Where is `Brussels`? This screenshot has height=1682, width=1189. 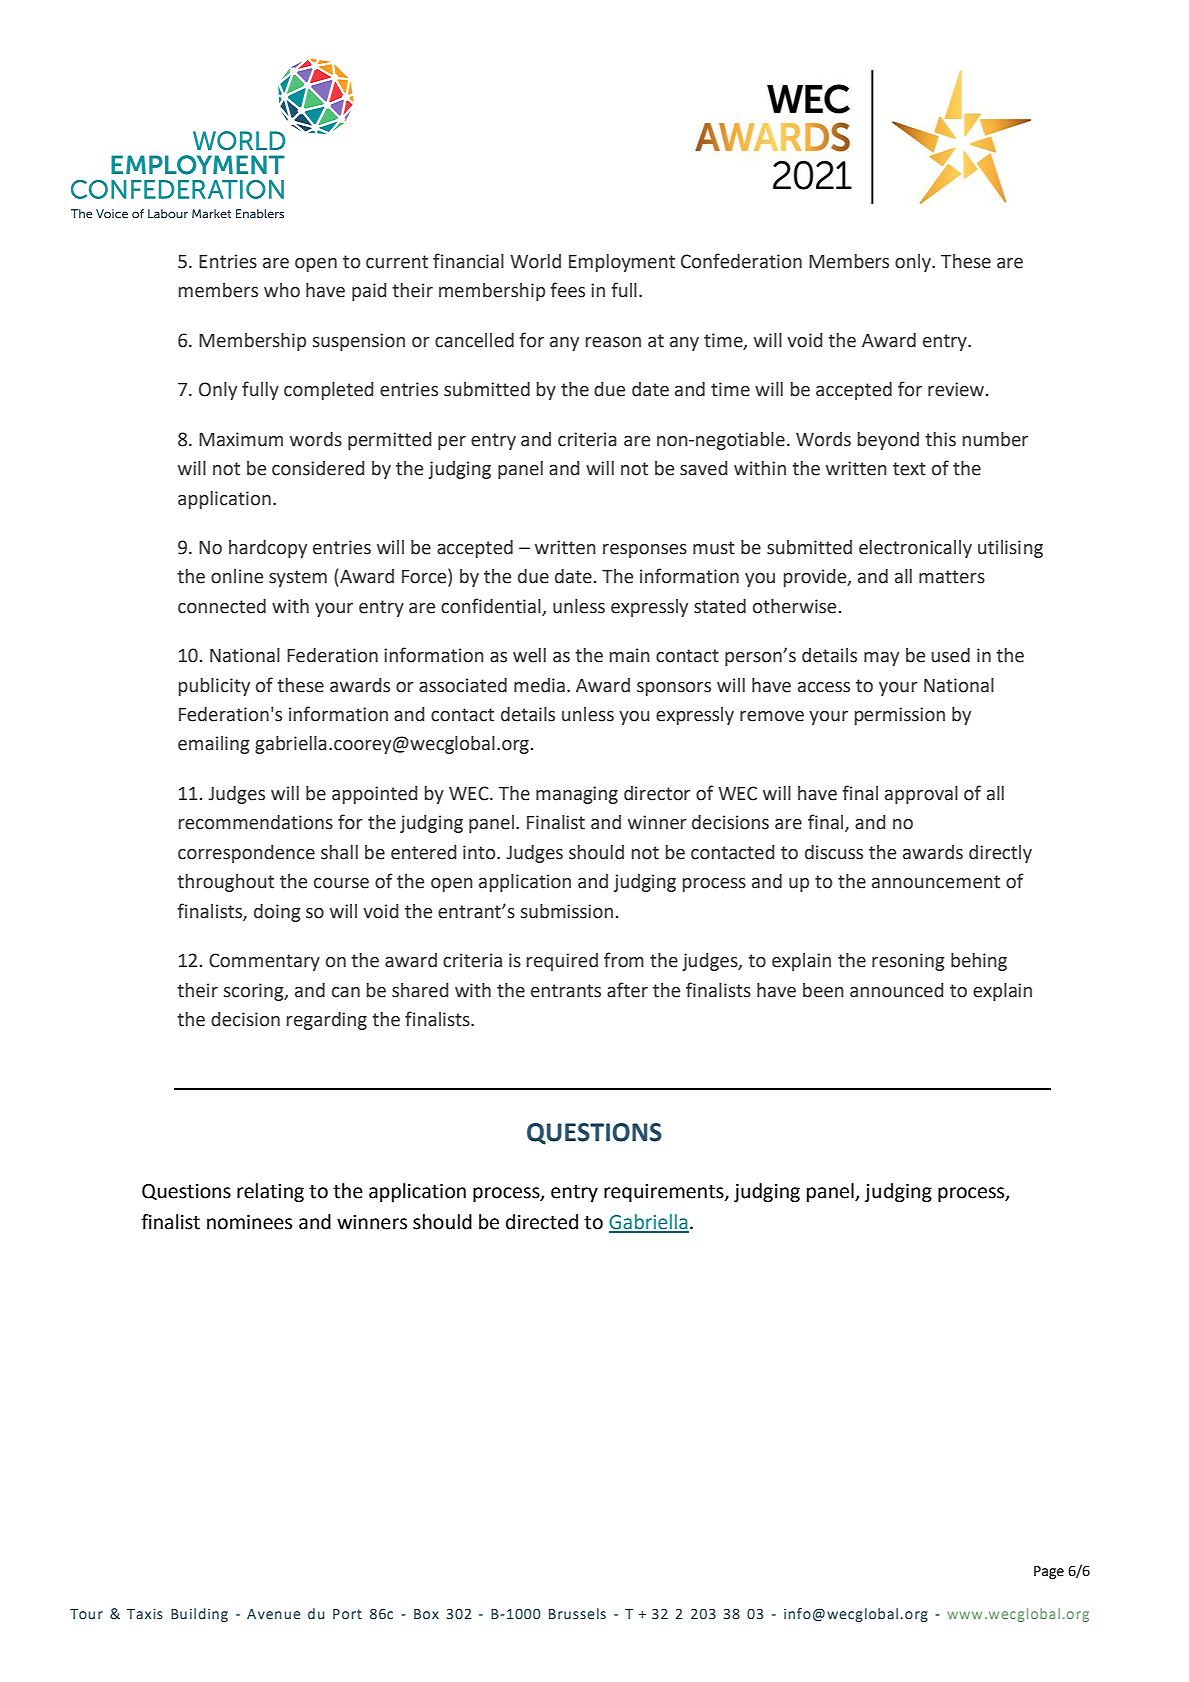 Brussels is located at coordinates (577, 1614).
